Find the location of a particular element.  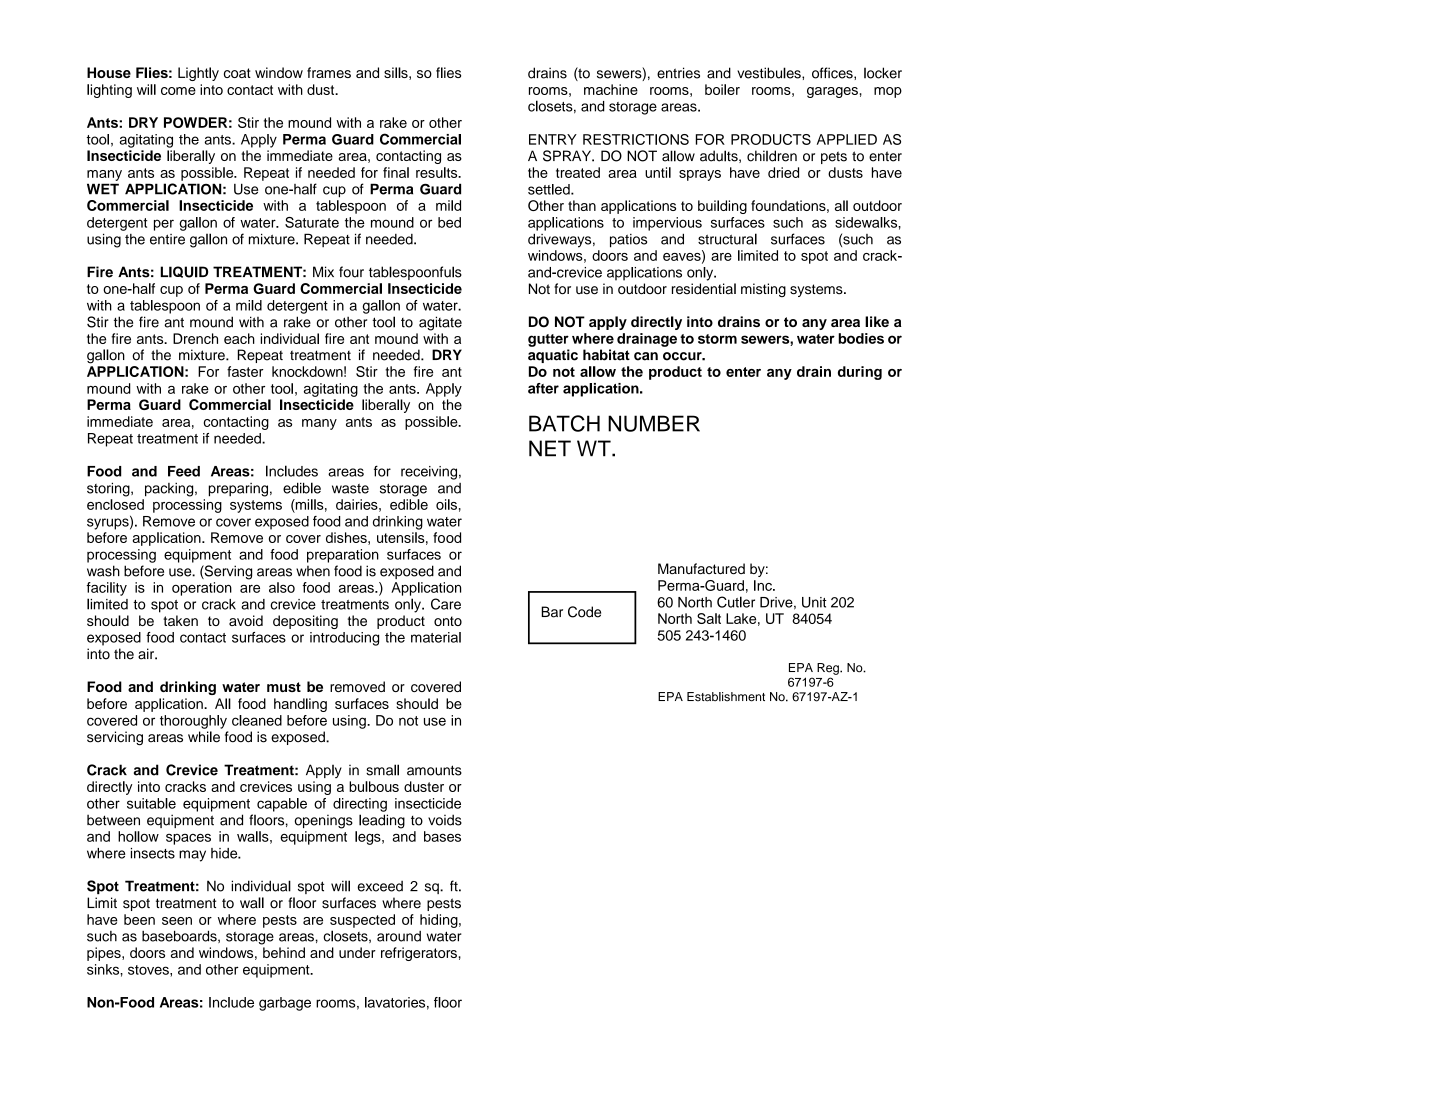

thoroughly is located at coordinates (193, 722).
